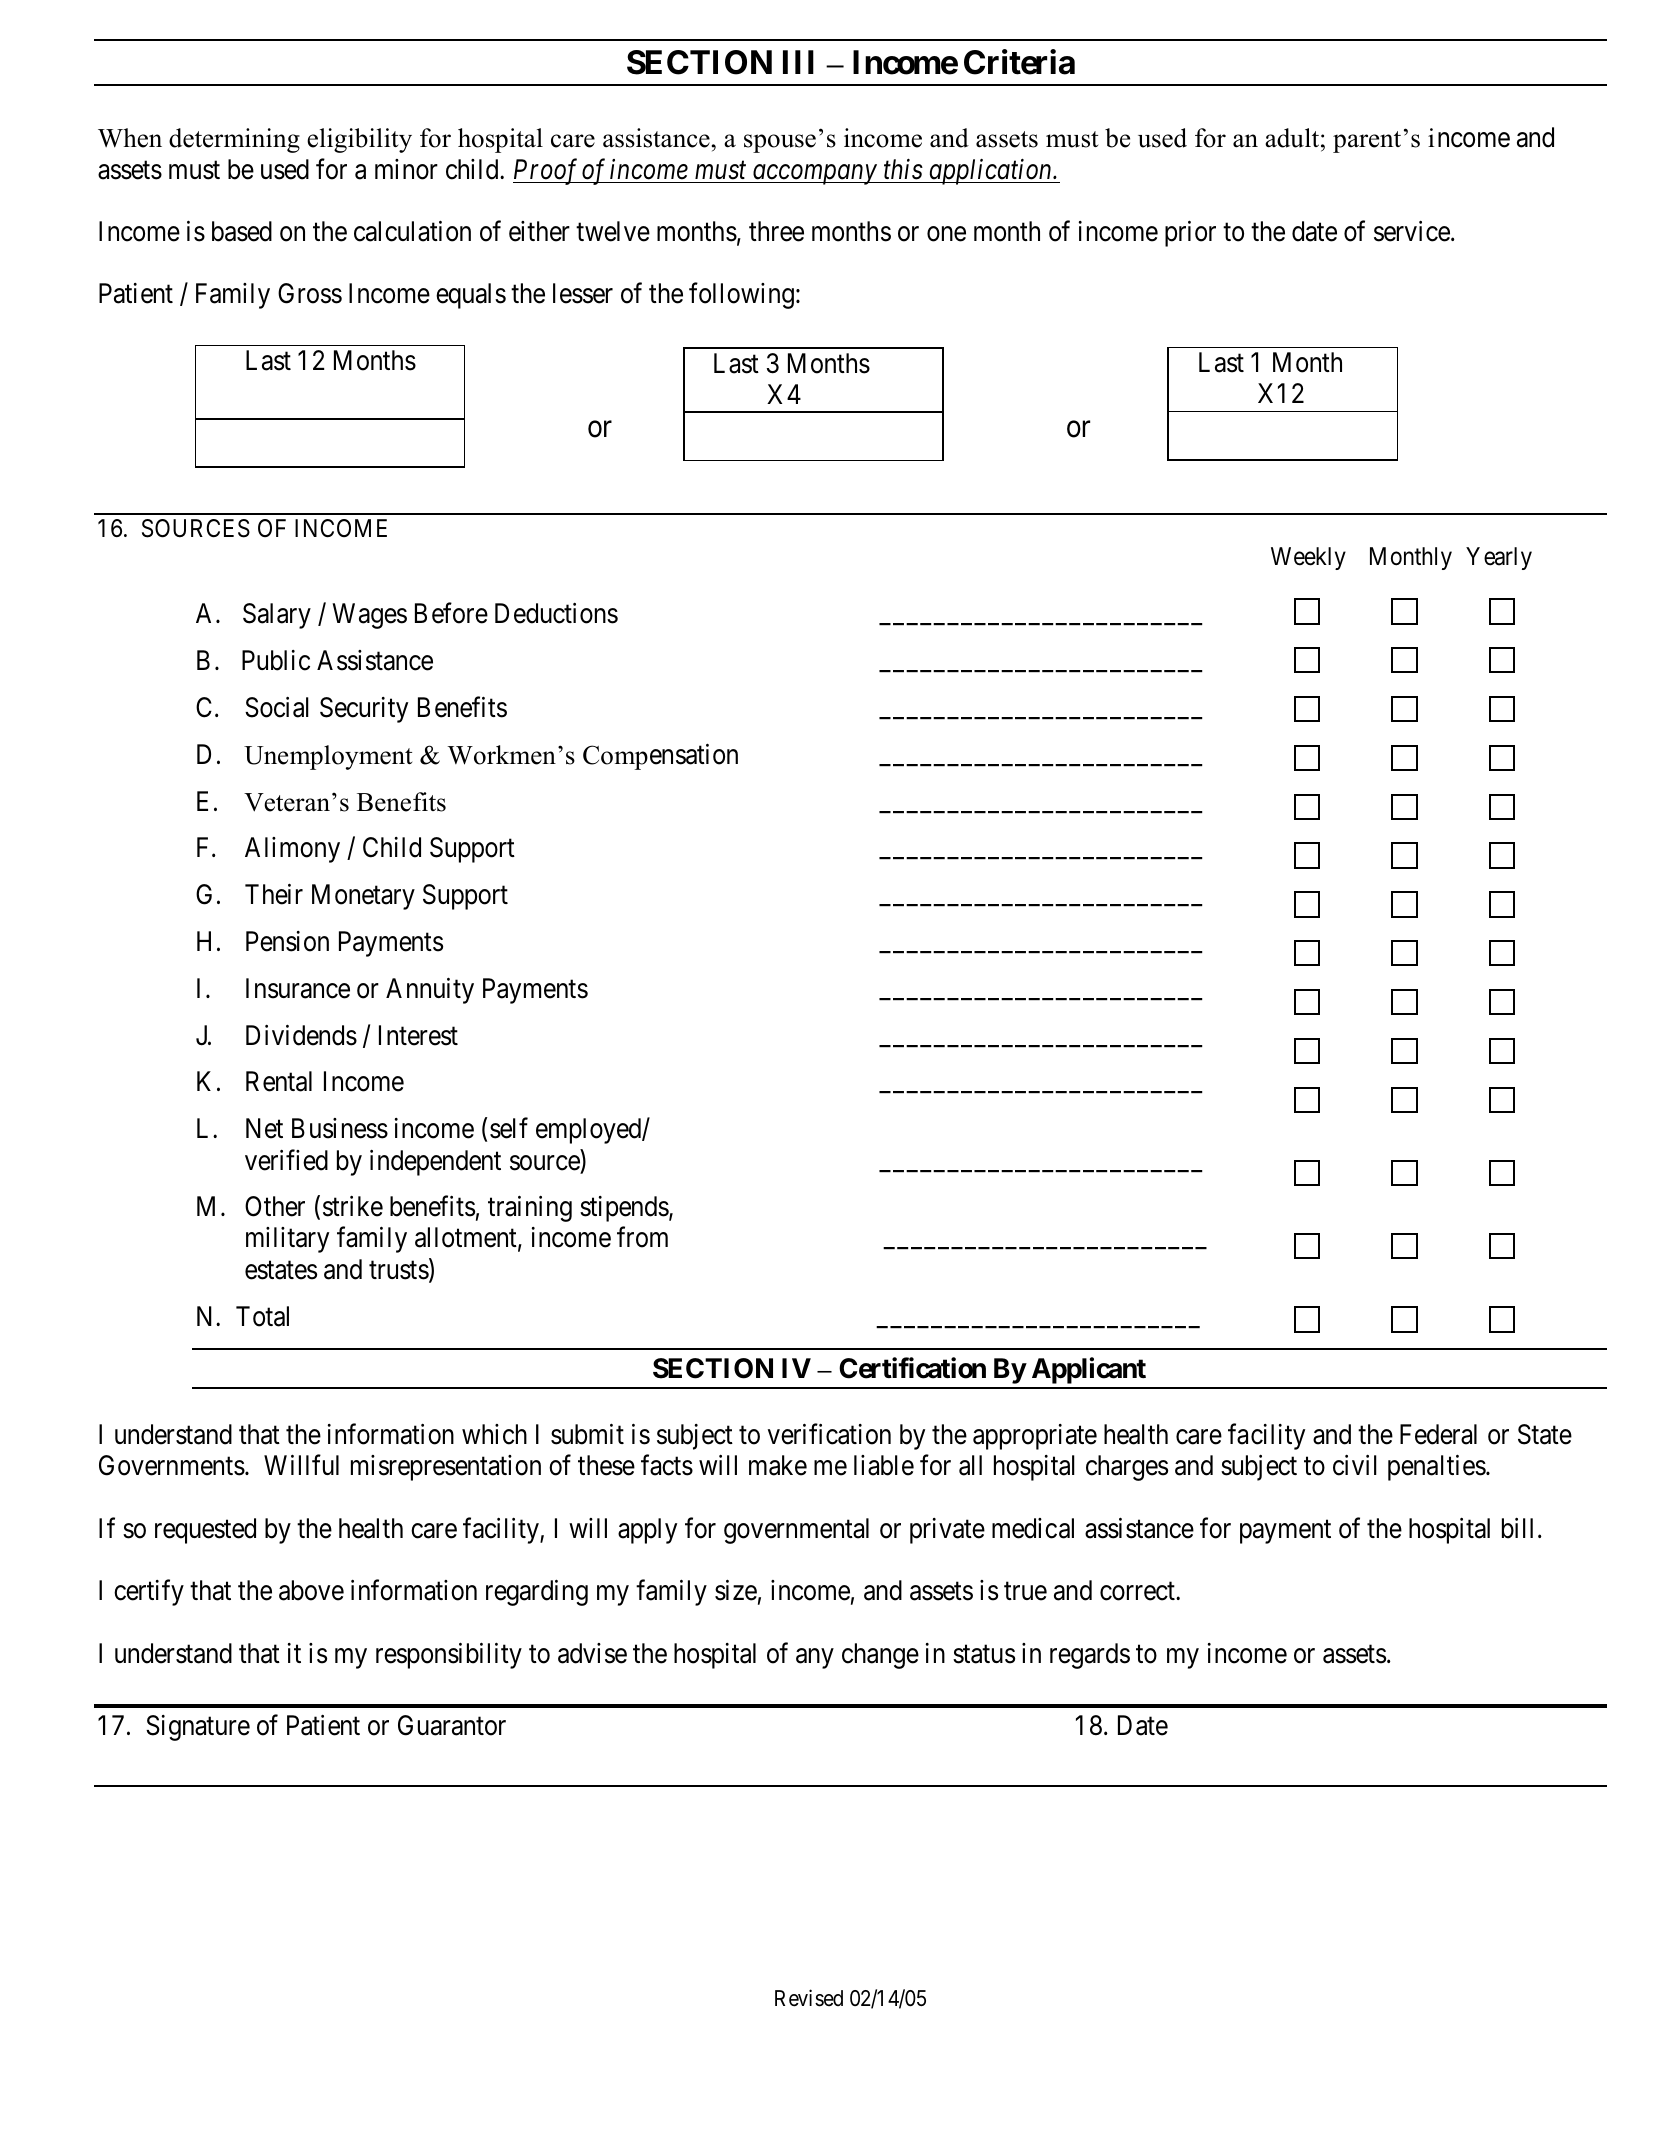  Describe the element at coordinates (301, 1035) in the image. I see `Dividends` at that location.
